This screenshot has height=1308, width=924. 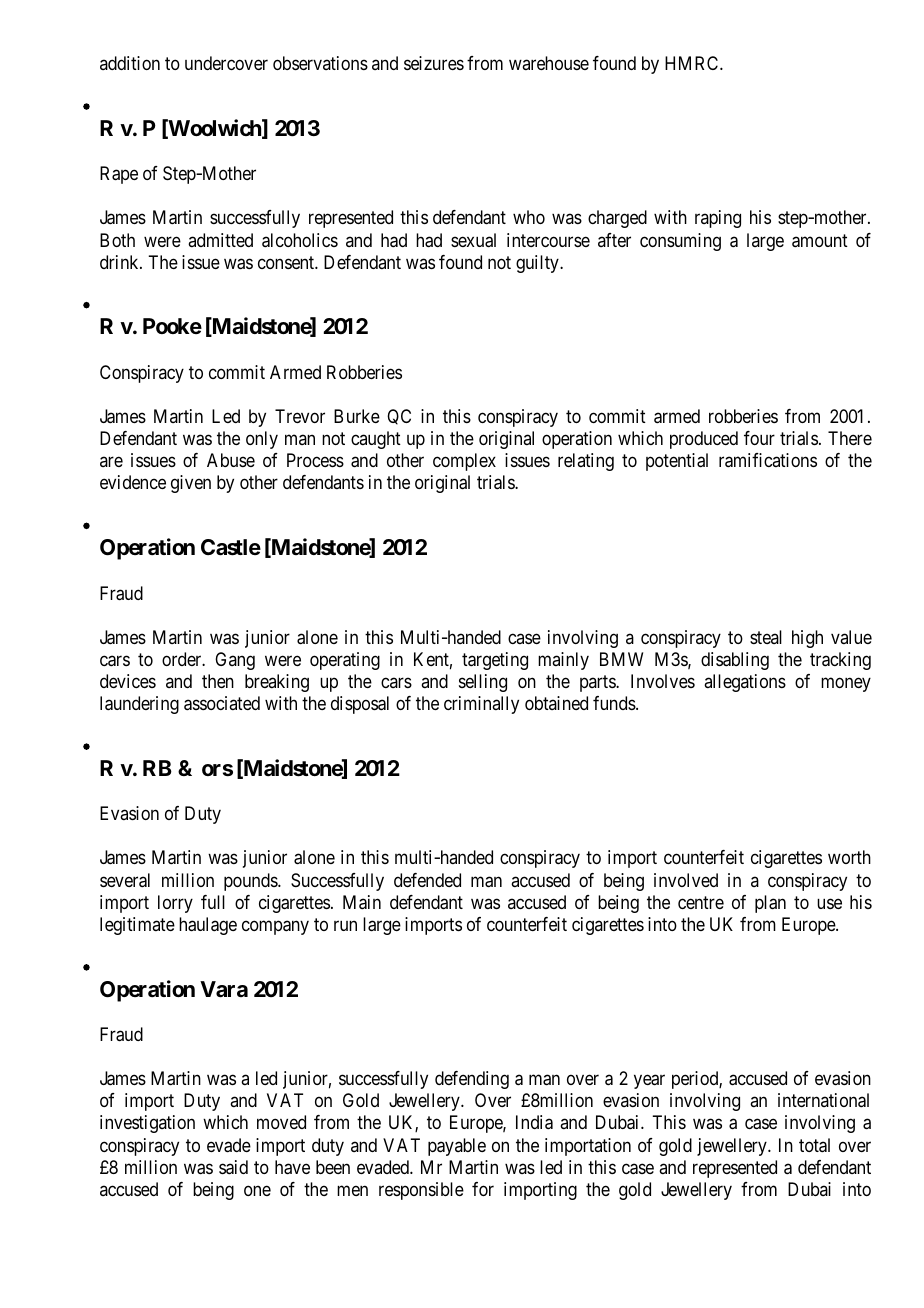 What do you see at coordinates (538, 264) in the screenshot?
I see `guilty` at bounding box center [538, 264].
